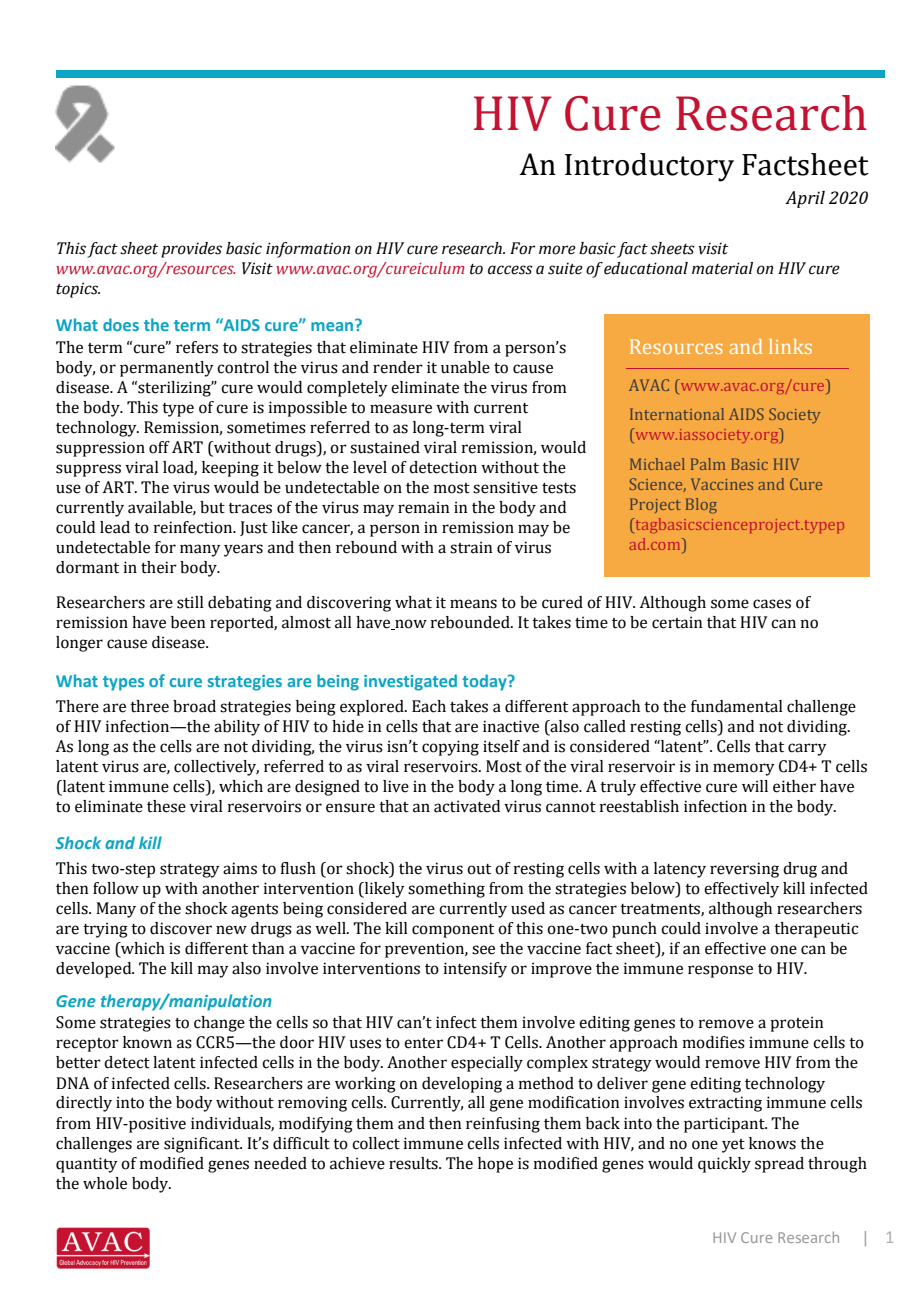 The width and height of the screenshot is (924, 1308). Describe the element at coordinates (423, 507) in the screenshot. I see `remain` at that location.
